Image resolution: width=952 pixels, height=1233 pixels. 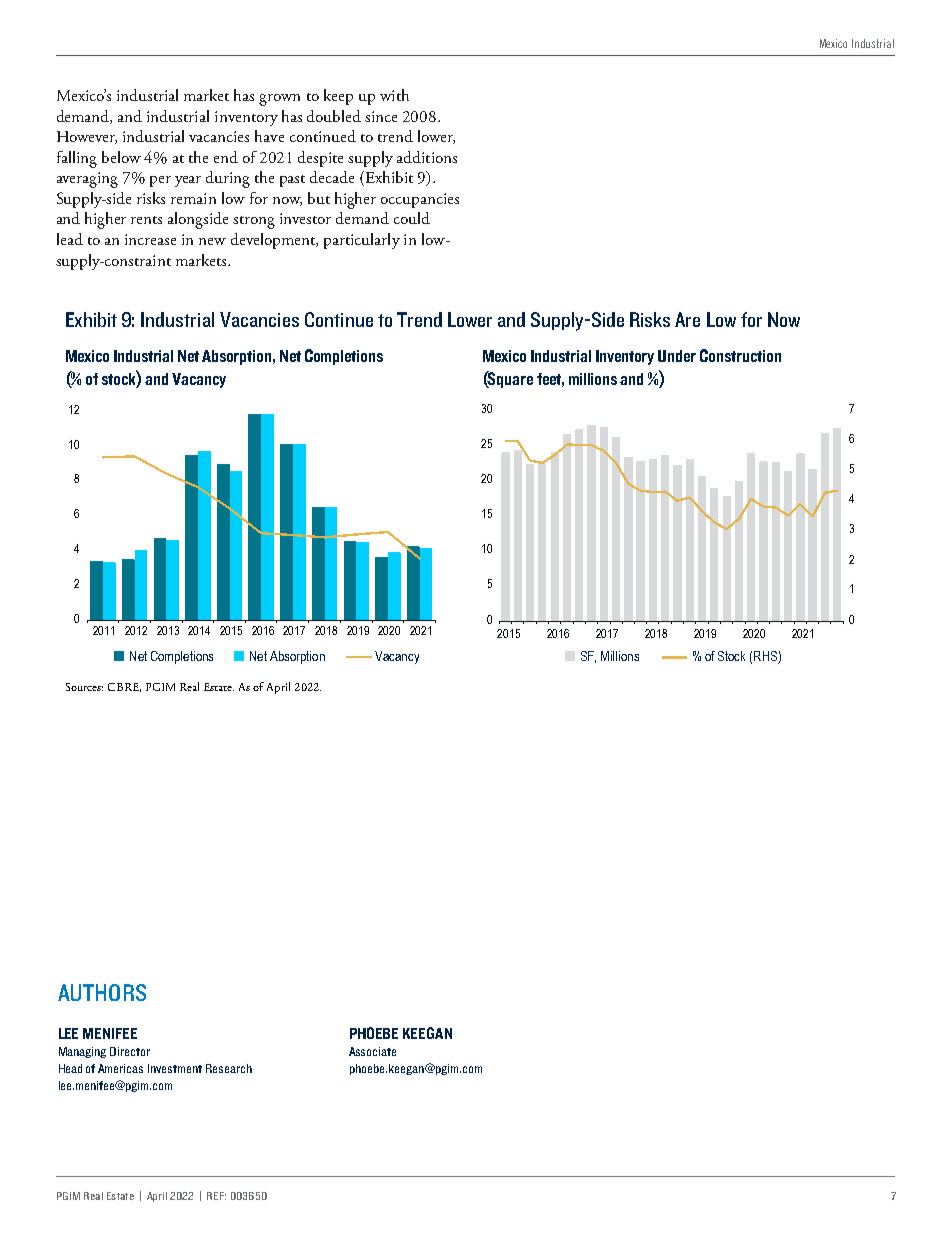 I want to click on Construction, so click(x=740, y=355).
